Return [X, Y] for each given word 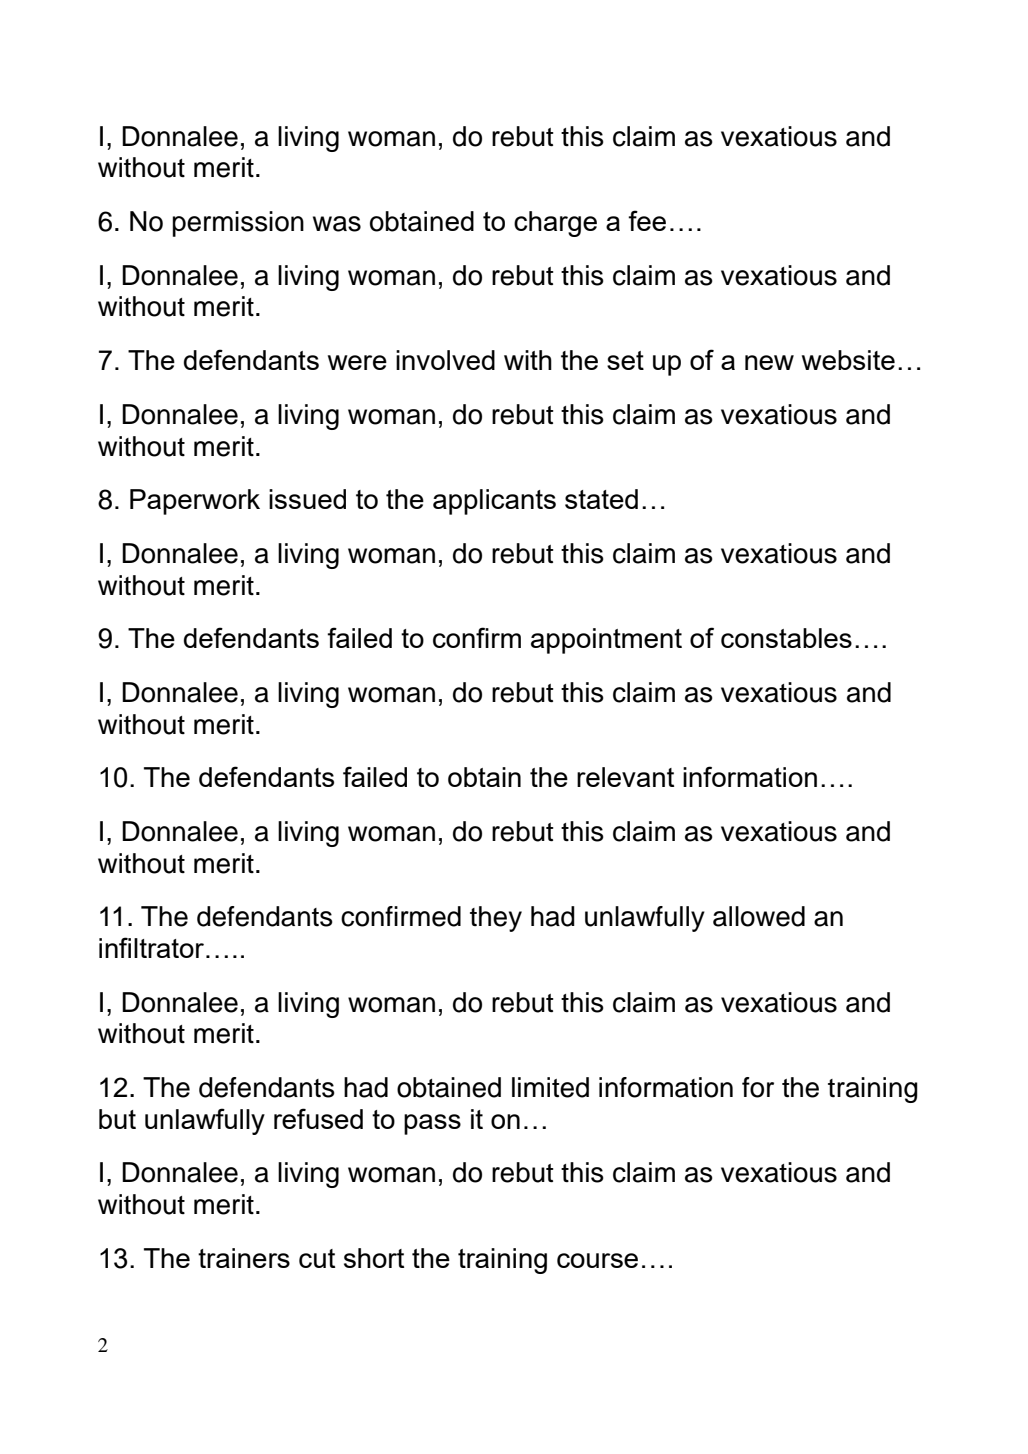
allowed [759, 916]
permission [238, 224]
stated [601, 499]
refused [318, 1118]
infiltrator [153, 947]
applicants [494, 502]
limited [550, 1087]
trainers [244, 1258]
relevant [625, 777]
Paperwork [195, 502]
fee [647, 220]
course [597, 1260]
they [496, 919]
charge [555, 224]
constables [786, 638]
